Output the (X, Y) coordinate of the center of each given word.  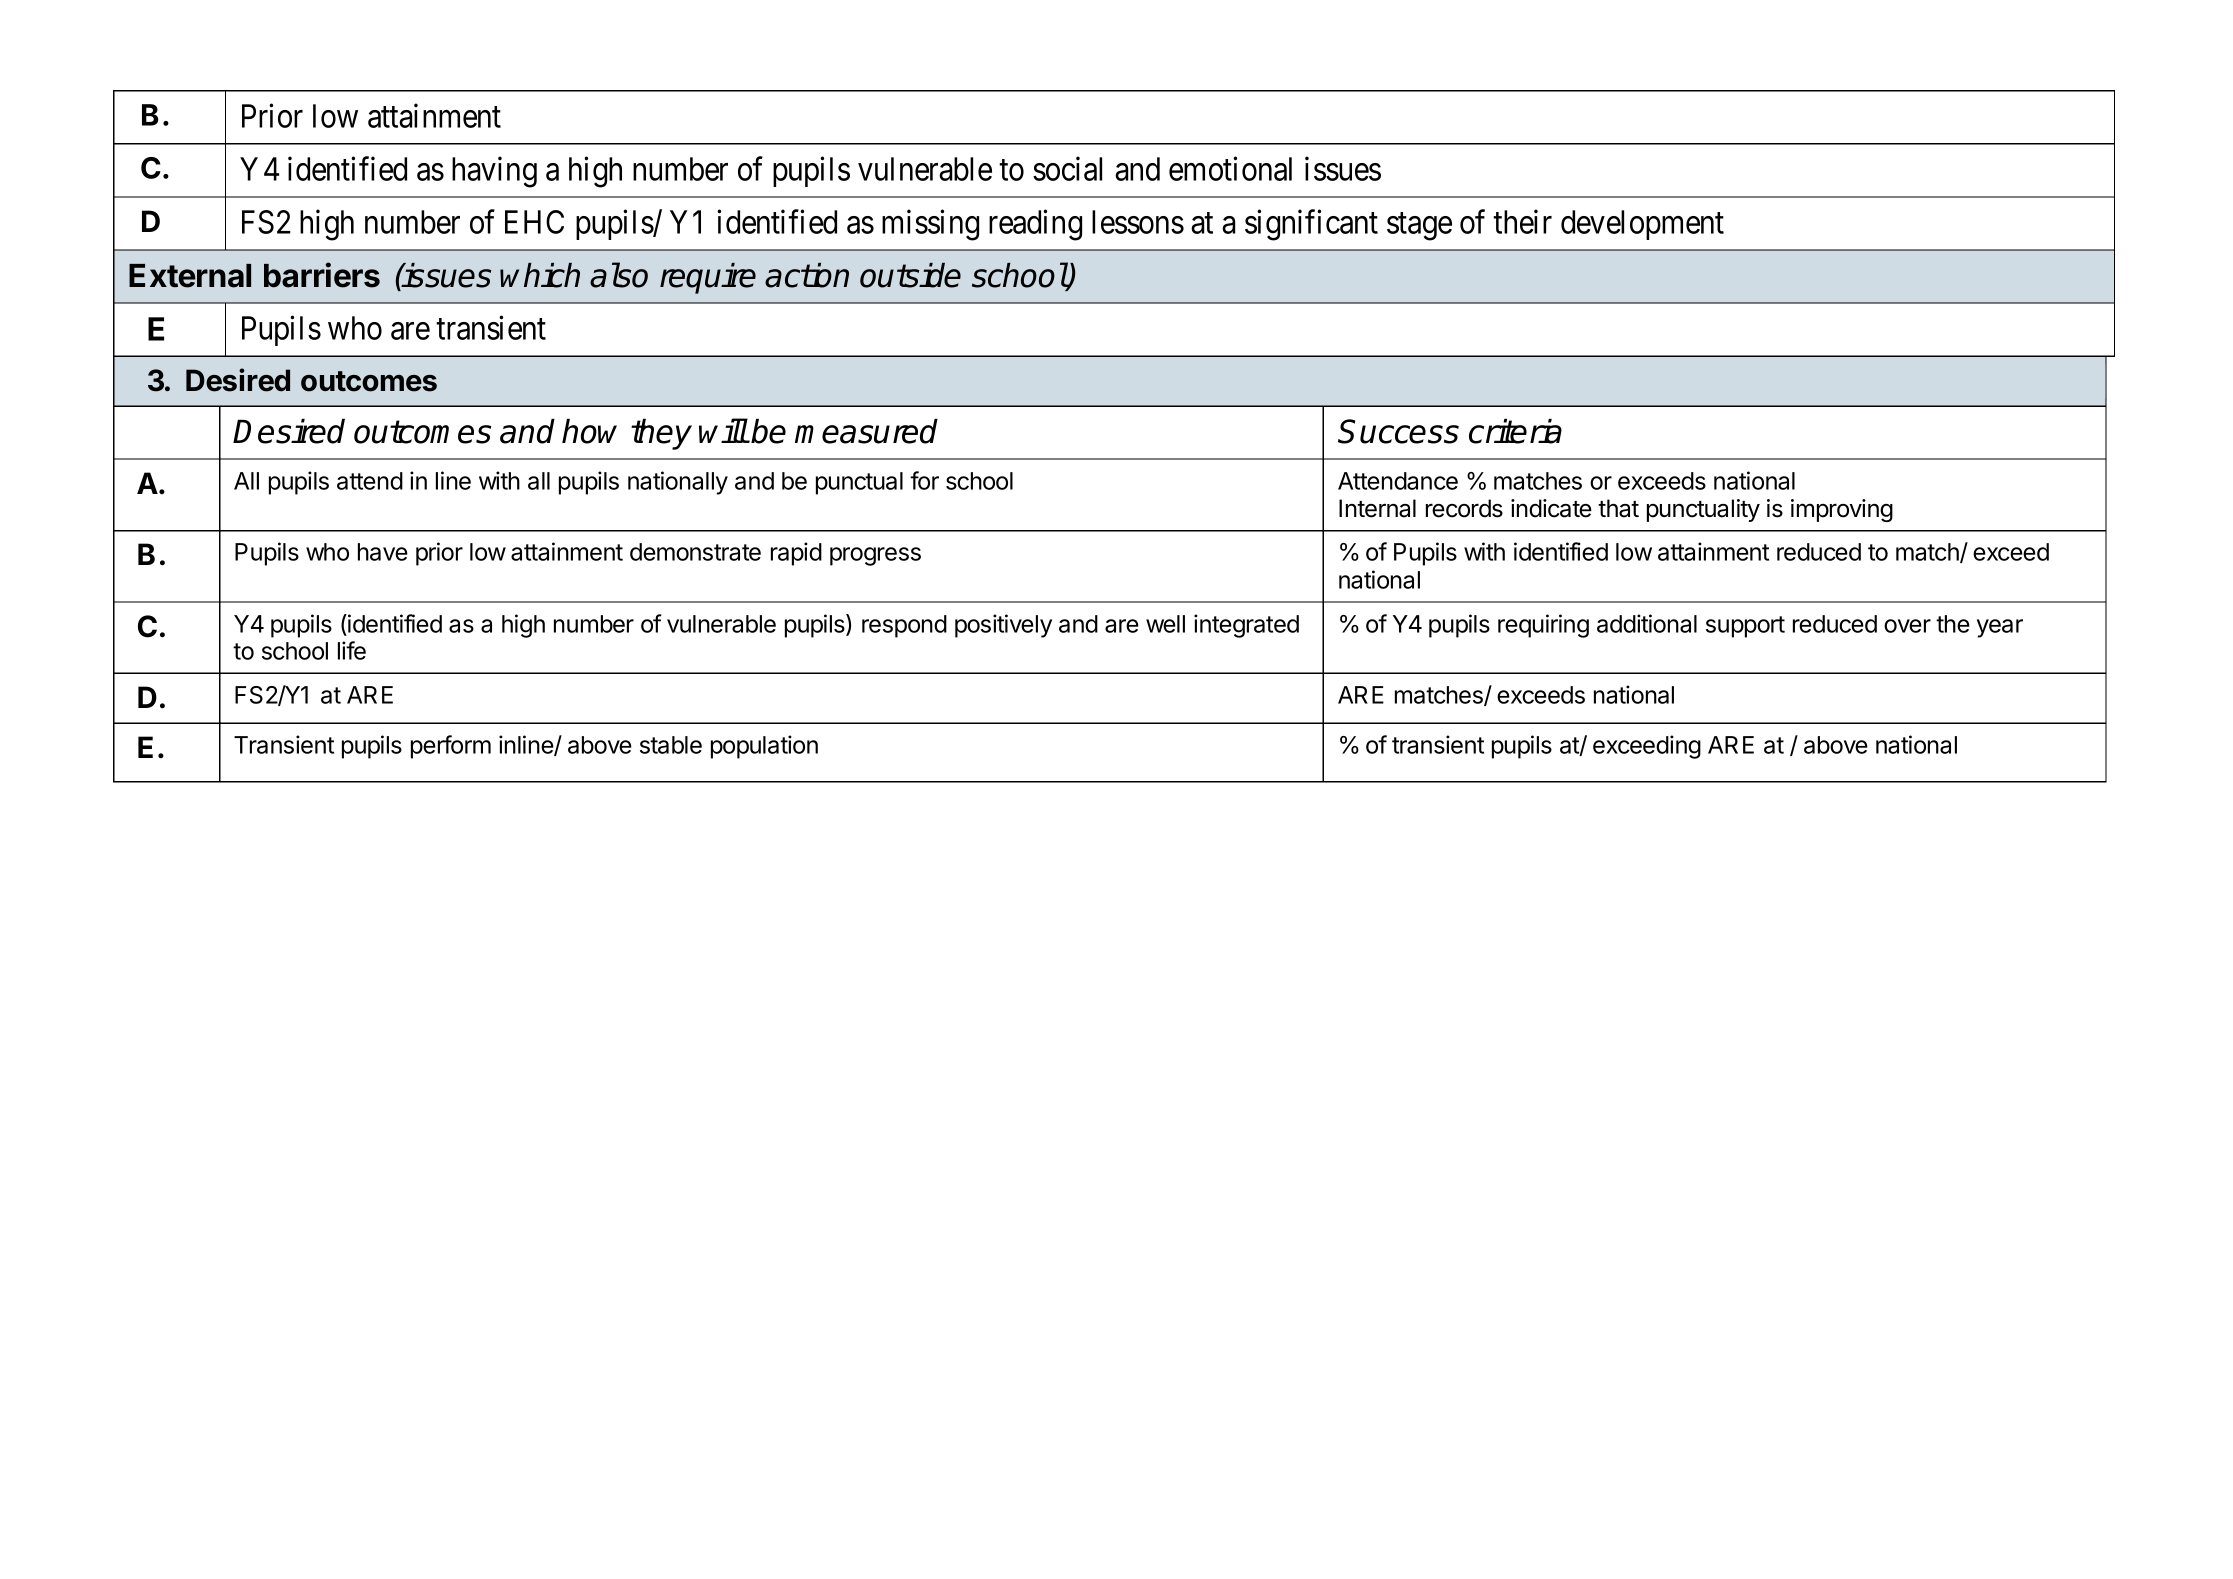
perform (451, 747)
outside (910, 275)
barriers (322, 275)
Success (1398, 431)
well (1165, 624)
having (494, 172)
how (589, 431)
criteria (1515, 431)
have (383, 552)
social (1067, 169)
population (764, 747)
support (1745, 627)
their (1522, 222)
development (1642, 225)
